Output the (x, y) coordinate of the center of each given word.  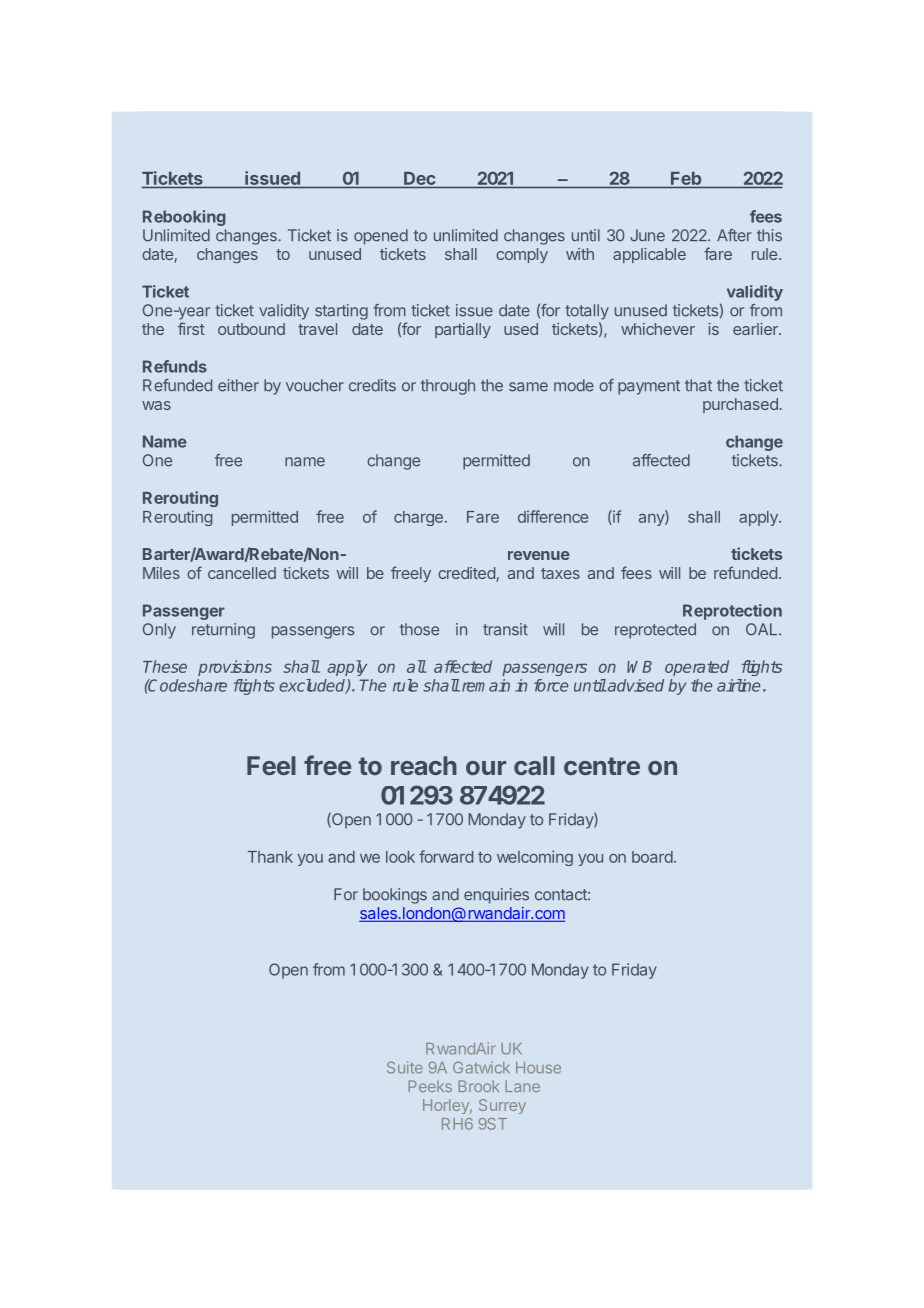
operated (697, 668)
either (238, 385)
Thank (270, 857)
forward (446, 856)
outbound (251, 329)
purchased (740, 405)
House (538, 1068)
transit (505, 629)
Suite (405, 1067)
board (652, 857)
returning (223, 631)
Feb (686, 178)
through (448, 387)
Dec (419, 178)
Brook (478, 1086)
